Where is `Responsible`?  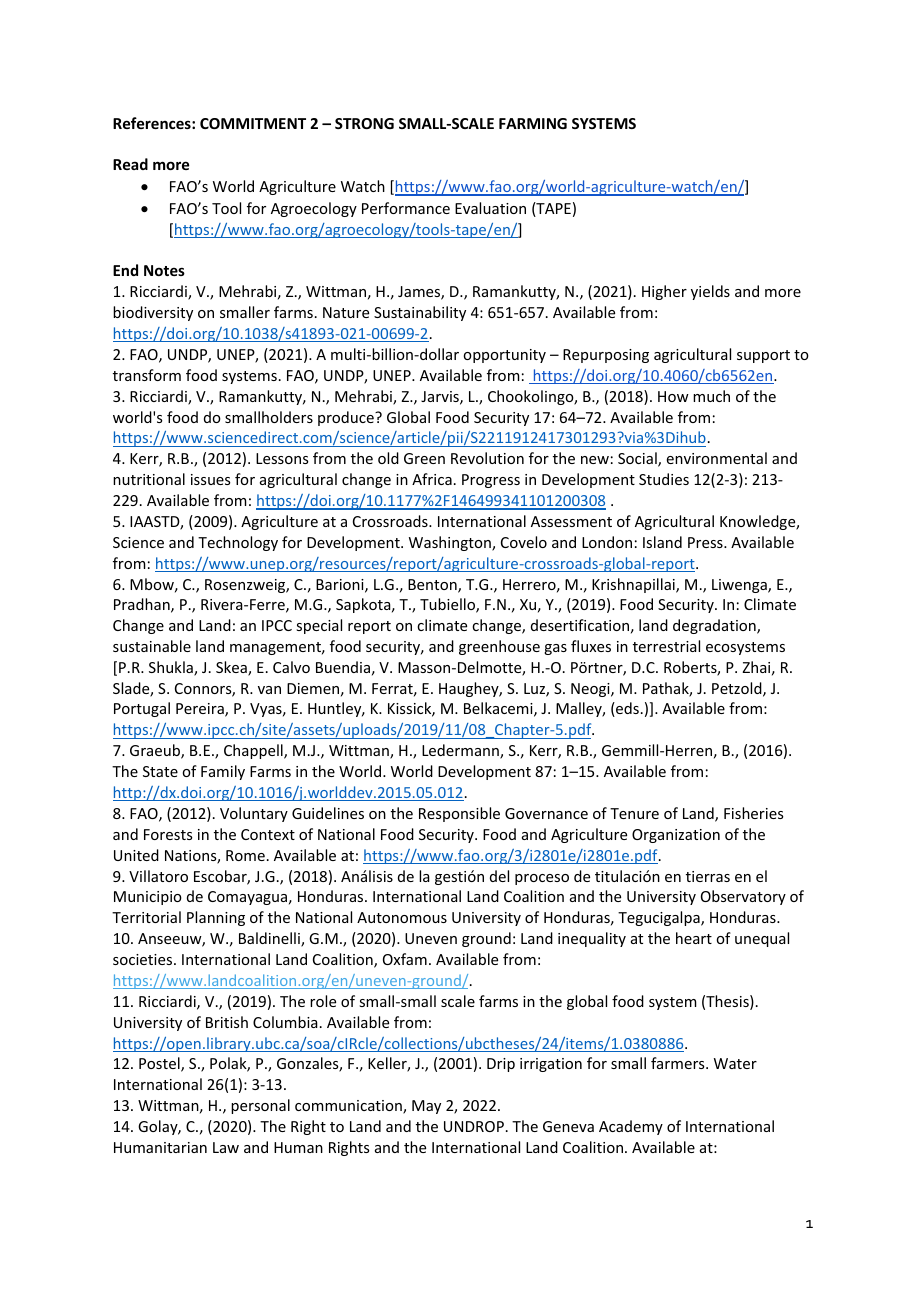
Responsible is located at coordinates (459, 814).
